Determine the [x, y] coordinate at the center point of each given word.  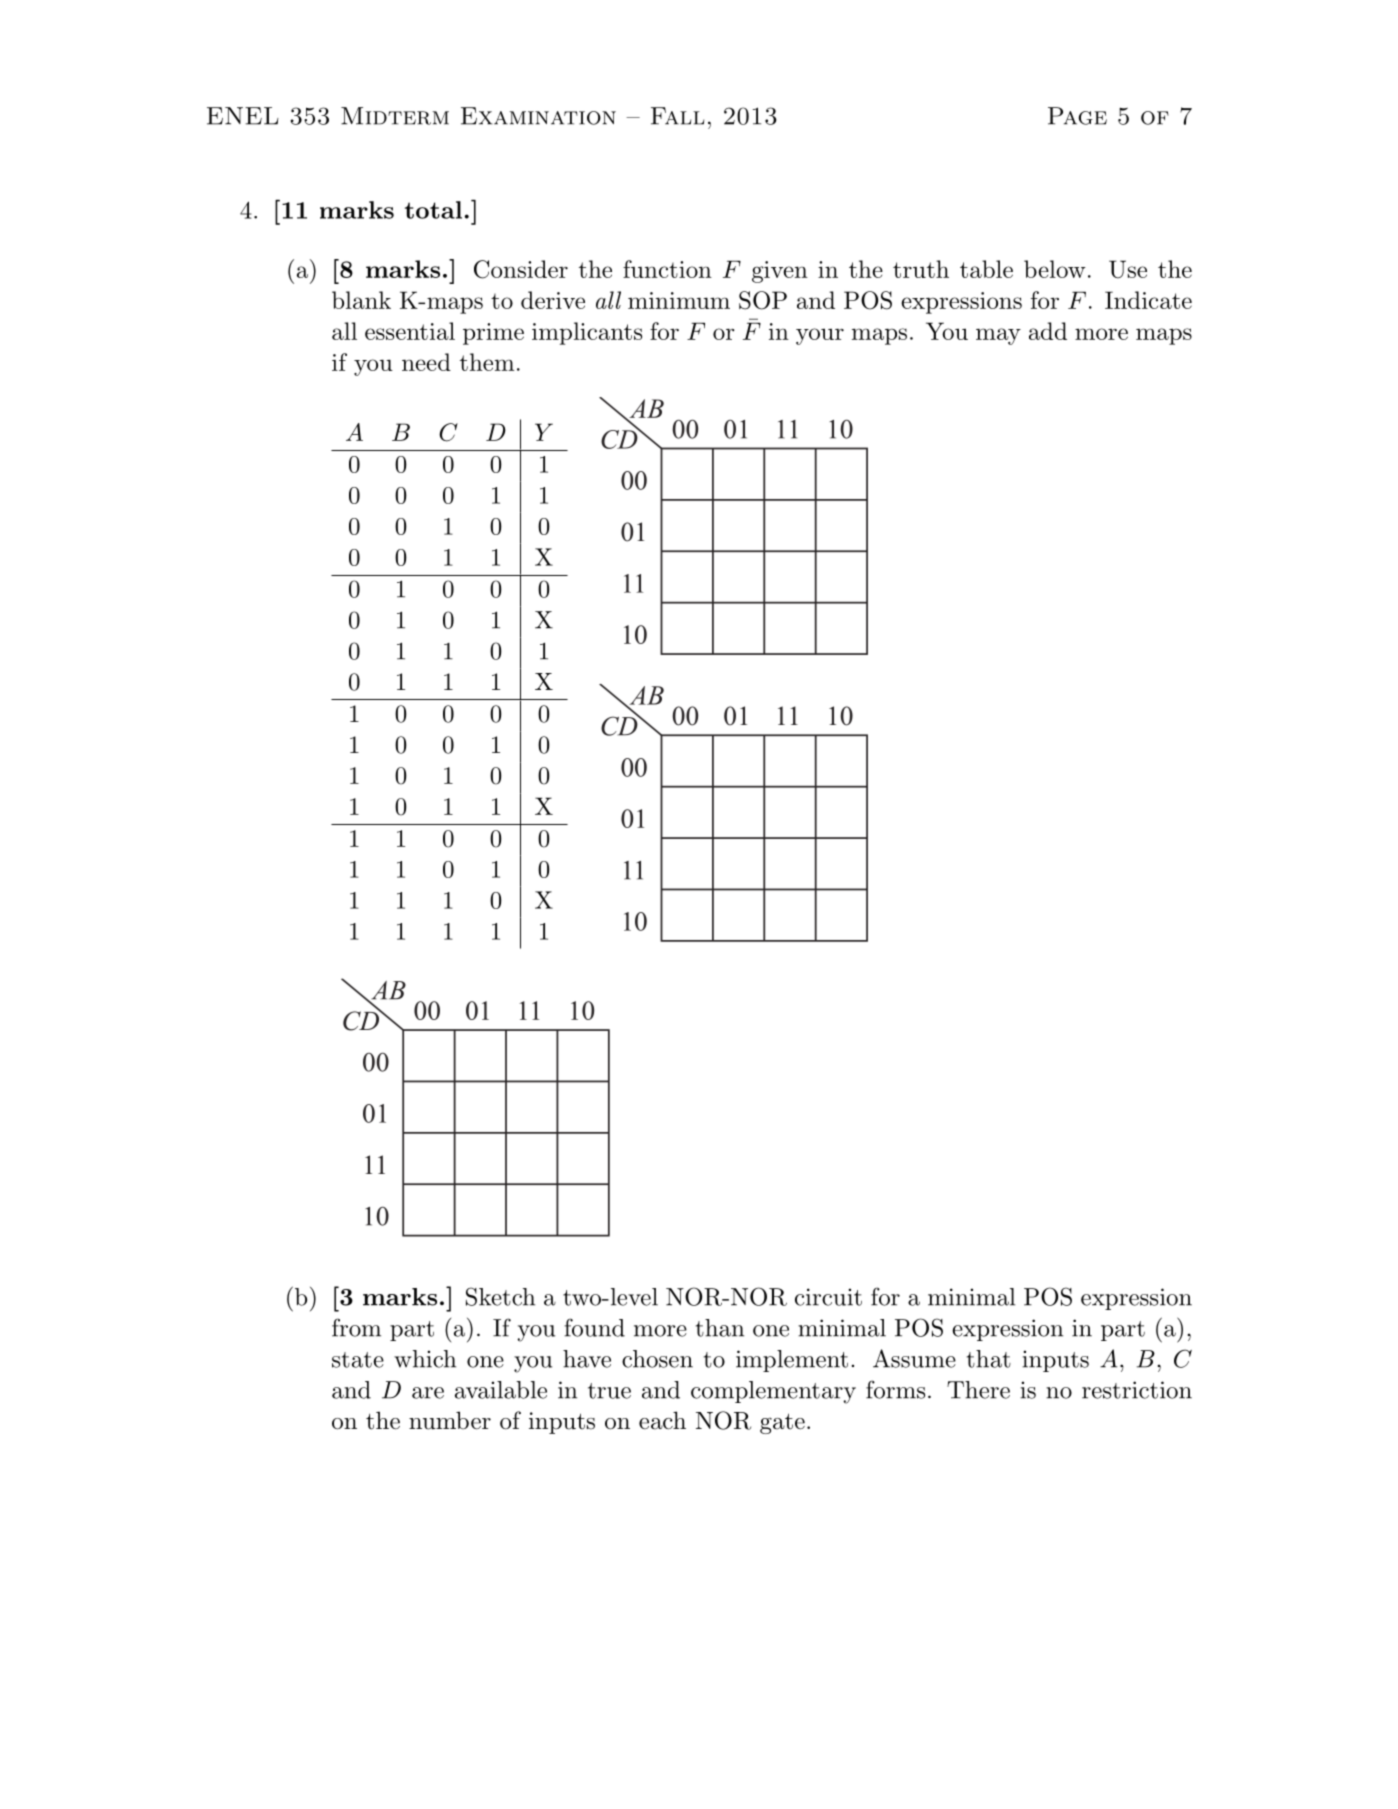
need [426, 362]
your [820, 336]
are [428, 1393]
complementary [773, 1392]
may [998, 336]
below [1055, 269]
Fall [677, 116]
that [989, 1359]
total [433, 210]
